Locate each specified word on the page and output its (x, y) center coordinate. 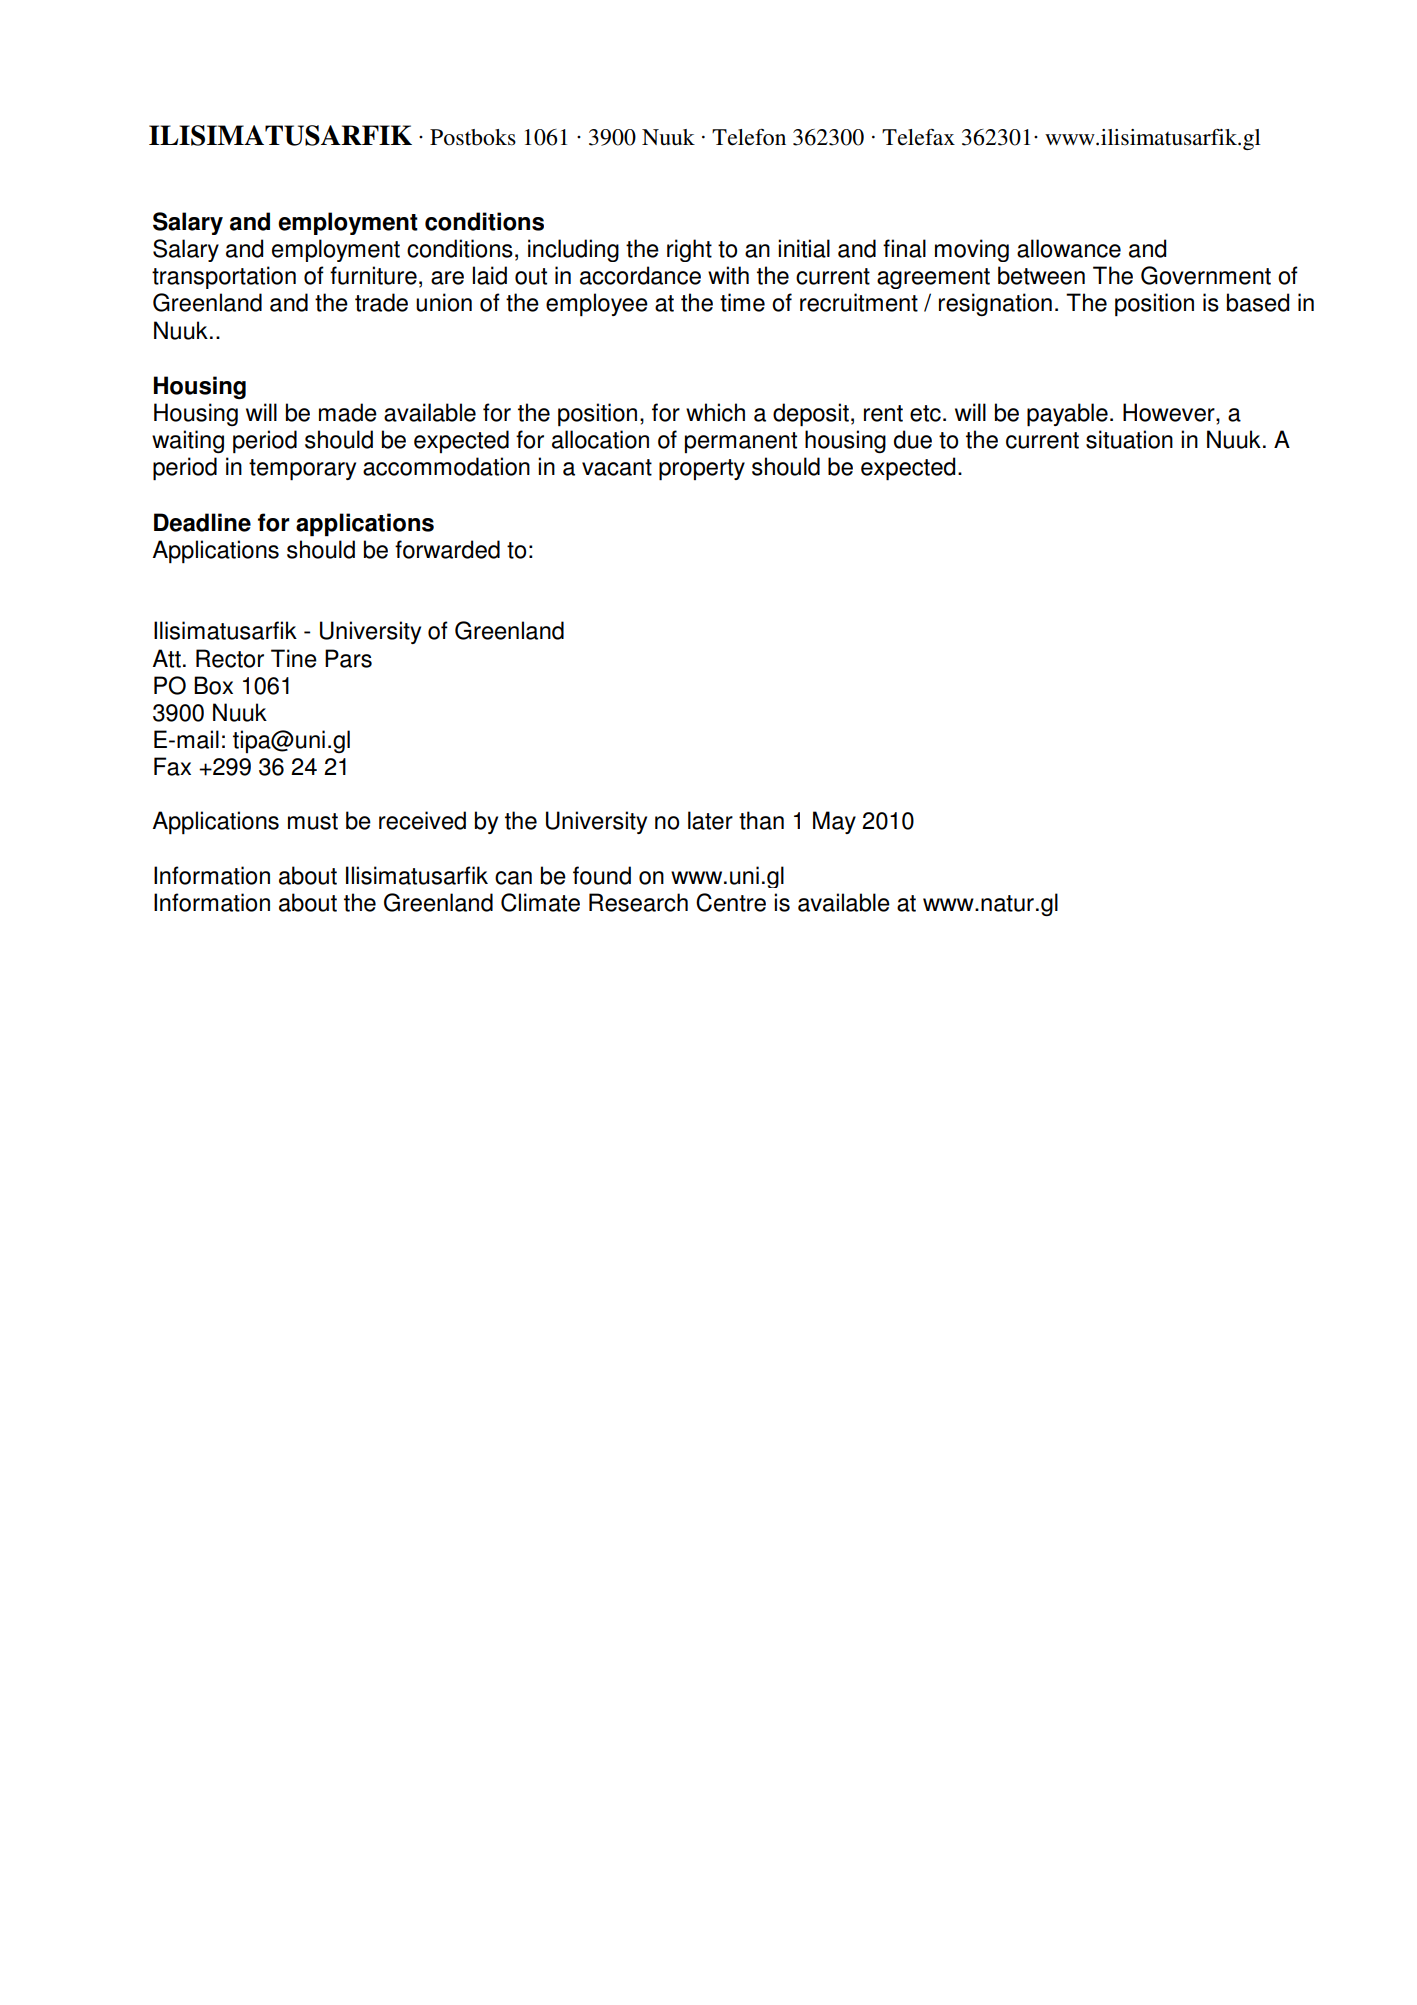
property (702, 470)
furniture (373, 275)
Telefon (749, 137)
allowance (1069, 248)
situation (1129, 439)
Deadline (202, 522)
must (313, 821)
